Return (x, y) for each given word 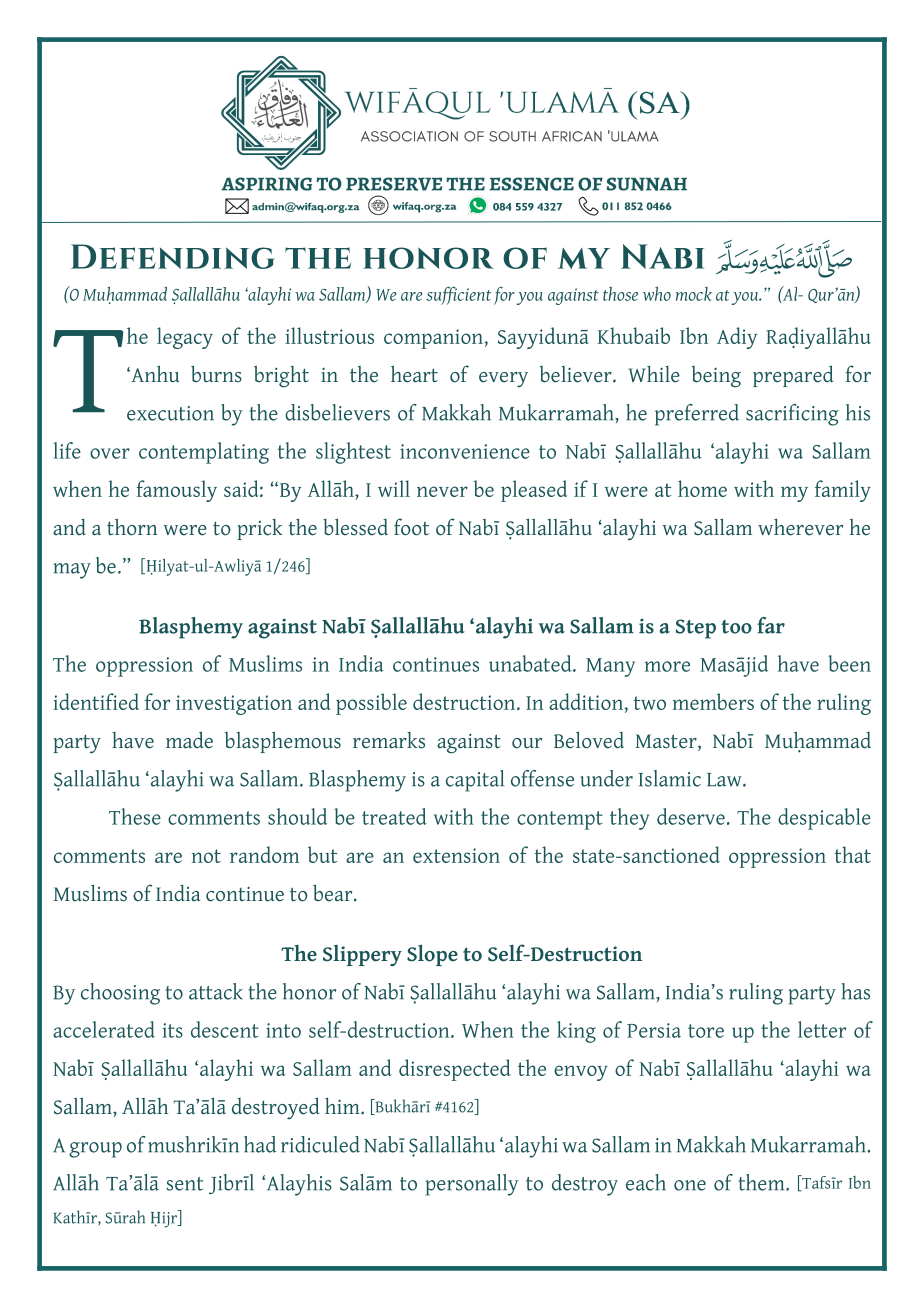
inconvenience (465, 451)
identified (96, 701)
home (702, 488)
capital (475, 781)
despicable (824, 819)
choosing (120, 994)
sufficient (458, 295)
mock (694, 294)
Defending (173, 256)
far (771, 625)
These (135, 816)
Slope (432, 955)
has (855, 991)
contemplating (204, 453)
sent (185, 1184)
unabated (531, 663)
